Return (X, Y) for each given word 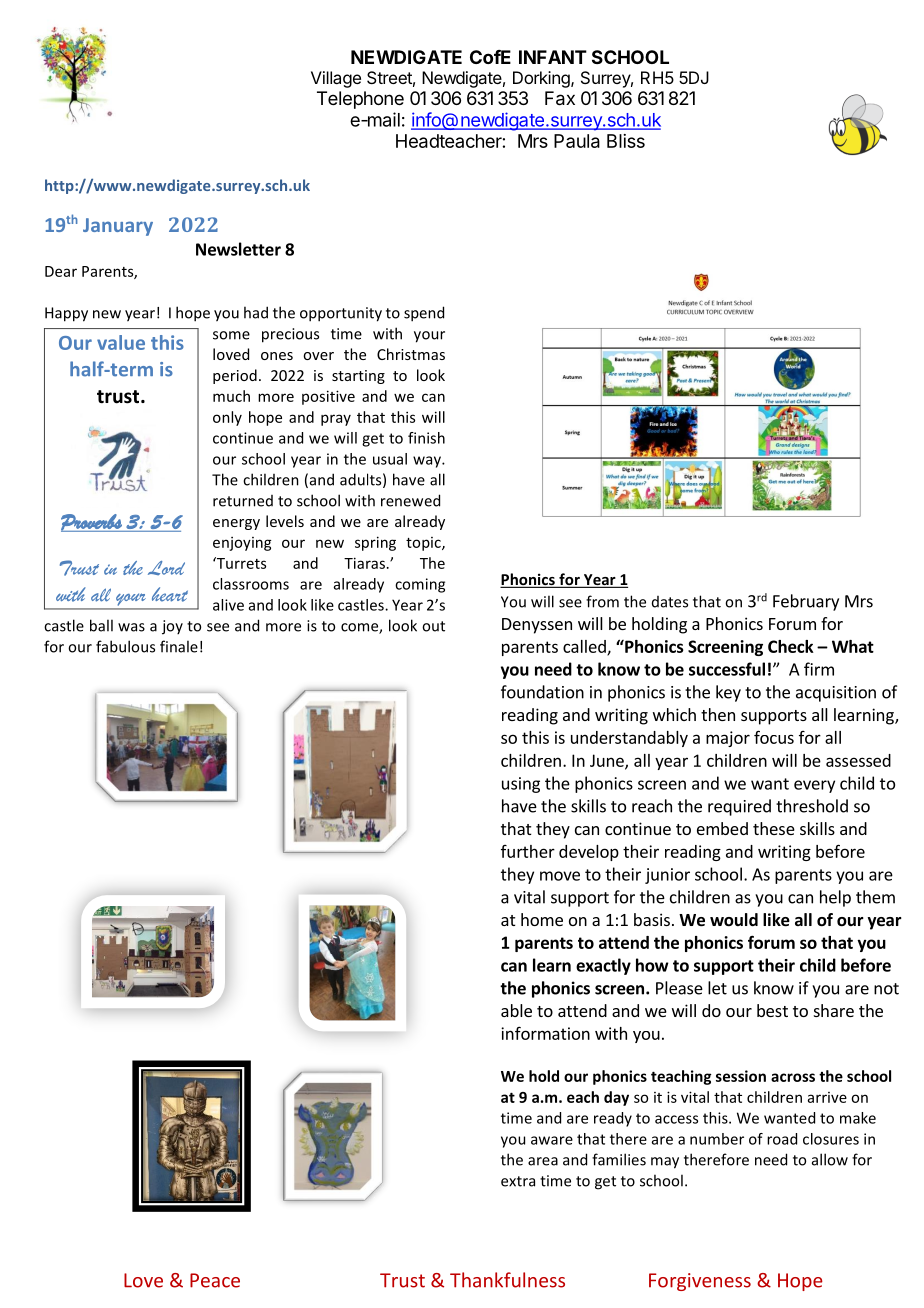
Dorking (542, 79)
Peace (215, 1280)
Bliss (626, 141)
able (516, 1010)
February (806, 602)
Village (336, 79)
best (772, 1010)
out (433, 626)
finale (179, 646)
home (542, 919)
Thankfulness (507, 1280)
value (121, 342)
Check (791, 646)
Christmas (411, 354)
